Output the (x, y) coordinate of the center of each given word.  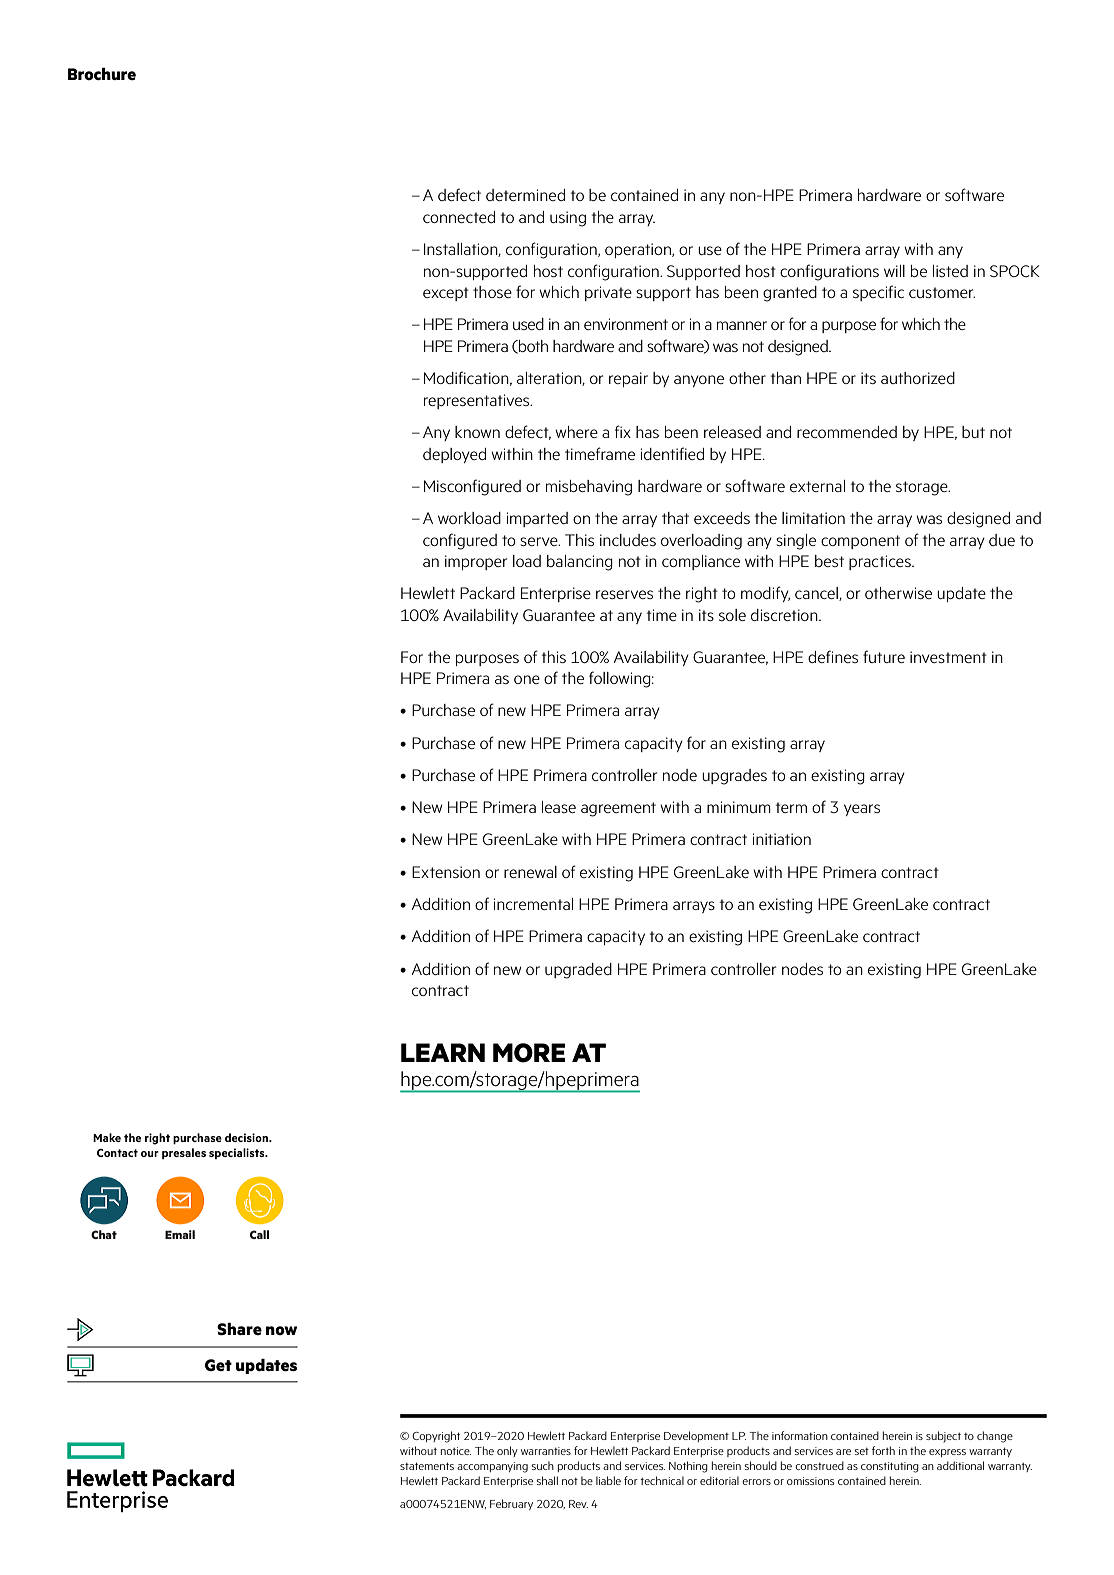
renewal (530, 872)
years (862, 810)
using (568, 219)
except (446, 294)
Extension (446, 872)
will (894, 271)
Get (218, 1365)
